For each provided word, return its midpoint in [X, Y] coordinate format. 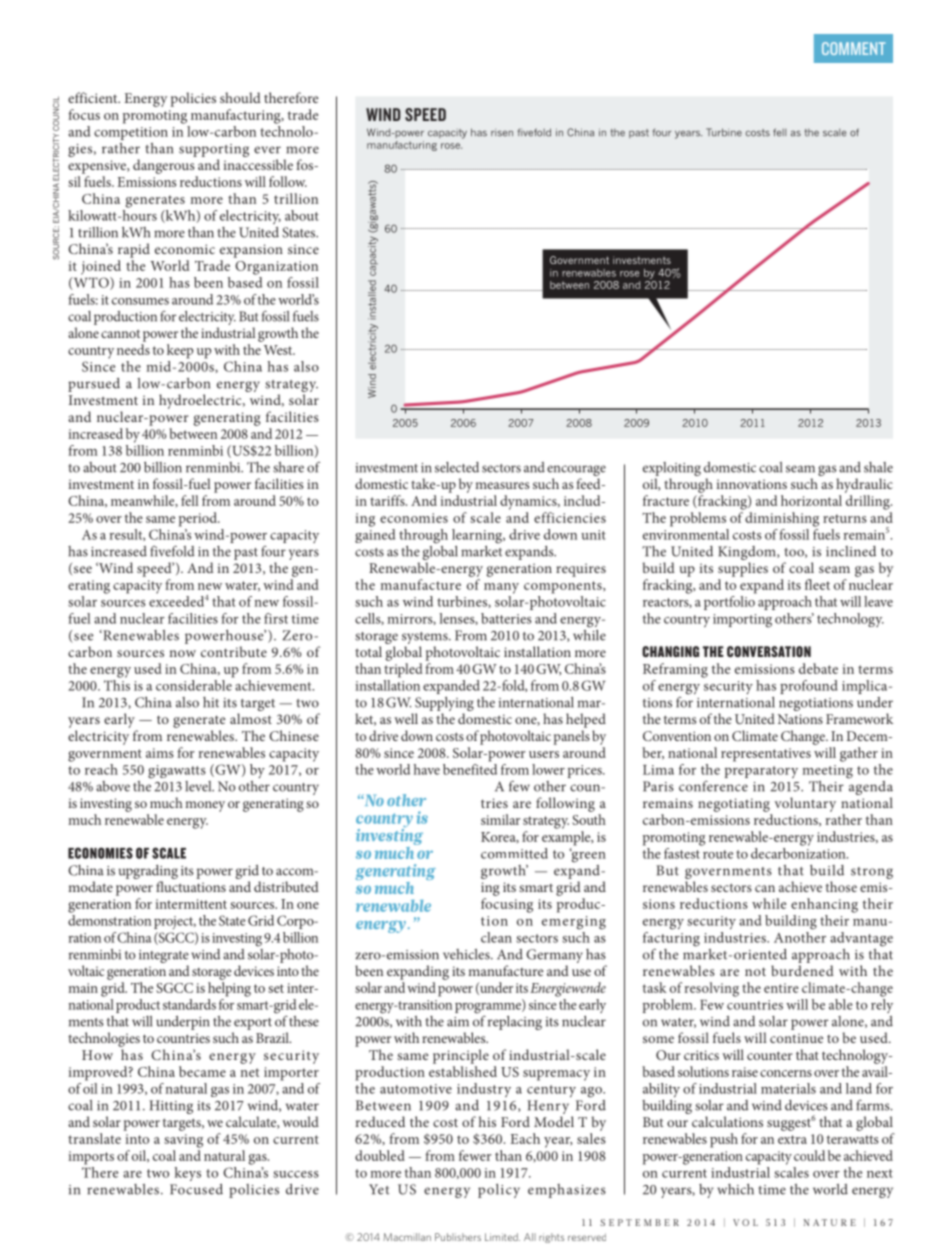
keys [187, 1174]
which [735, 1189]
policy [499, 1191]
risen [502, 133]
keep [180, 351]
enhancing [824, 905]
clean [496, 937]
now [182, 653]
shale [878, 467]
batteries [506, 618]
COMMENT [854, 48]
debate [818, 668]
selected [457, 467]
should [240, 97]
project [175, 922]
